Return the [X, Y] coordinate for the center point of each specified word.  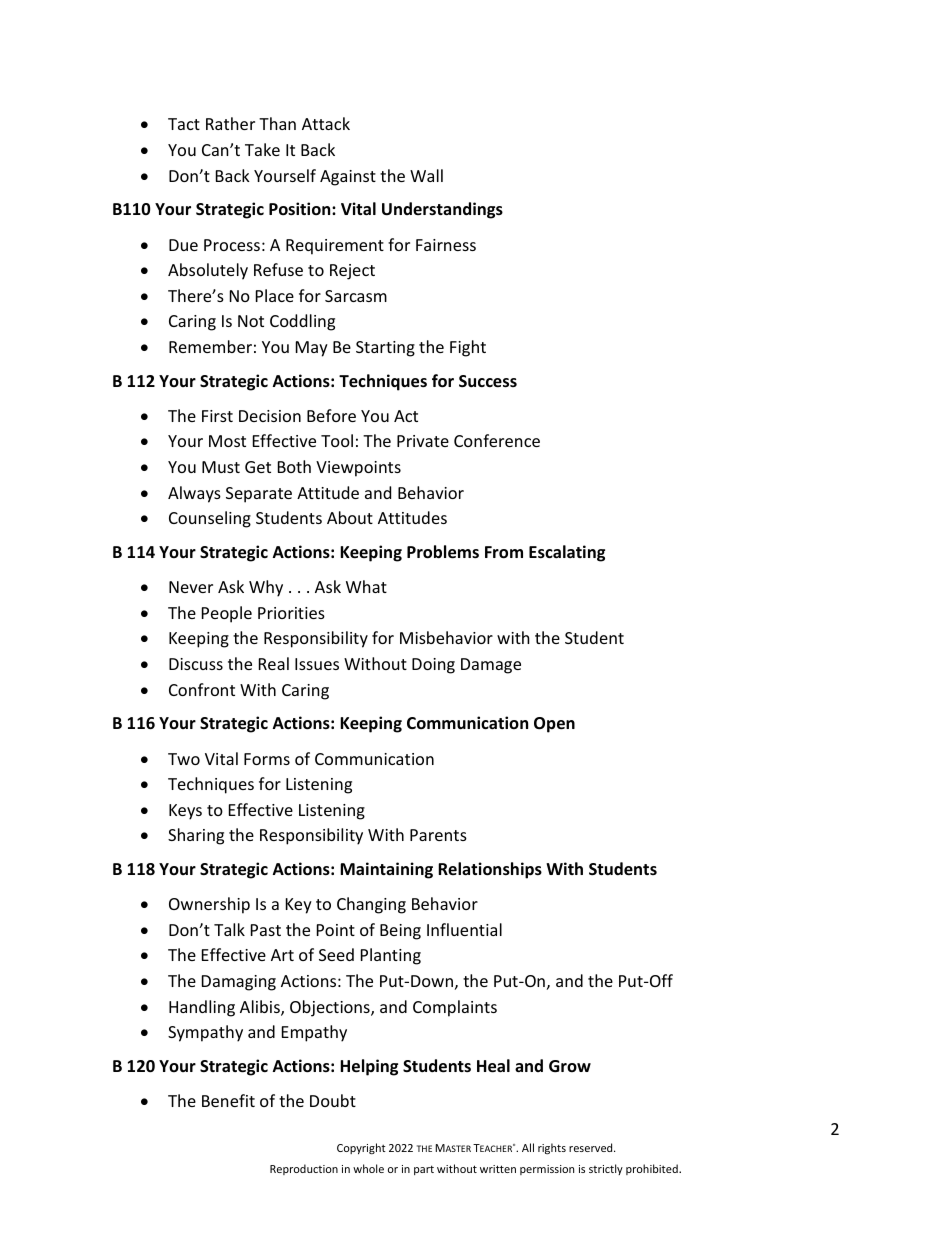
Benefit [228, 1100]
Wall [426, 175]
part [424, 1170]
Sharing [196, 836]
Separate [259, 495]
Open [554, 725]
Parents [438, 835]
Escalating [567, 553]
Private [423, 441]
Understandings [442, 210]
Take [262, 149]
